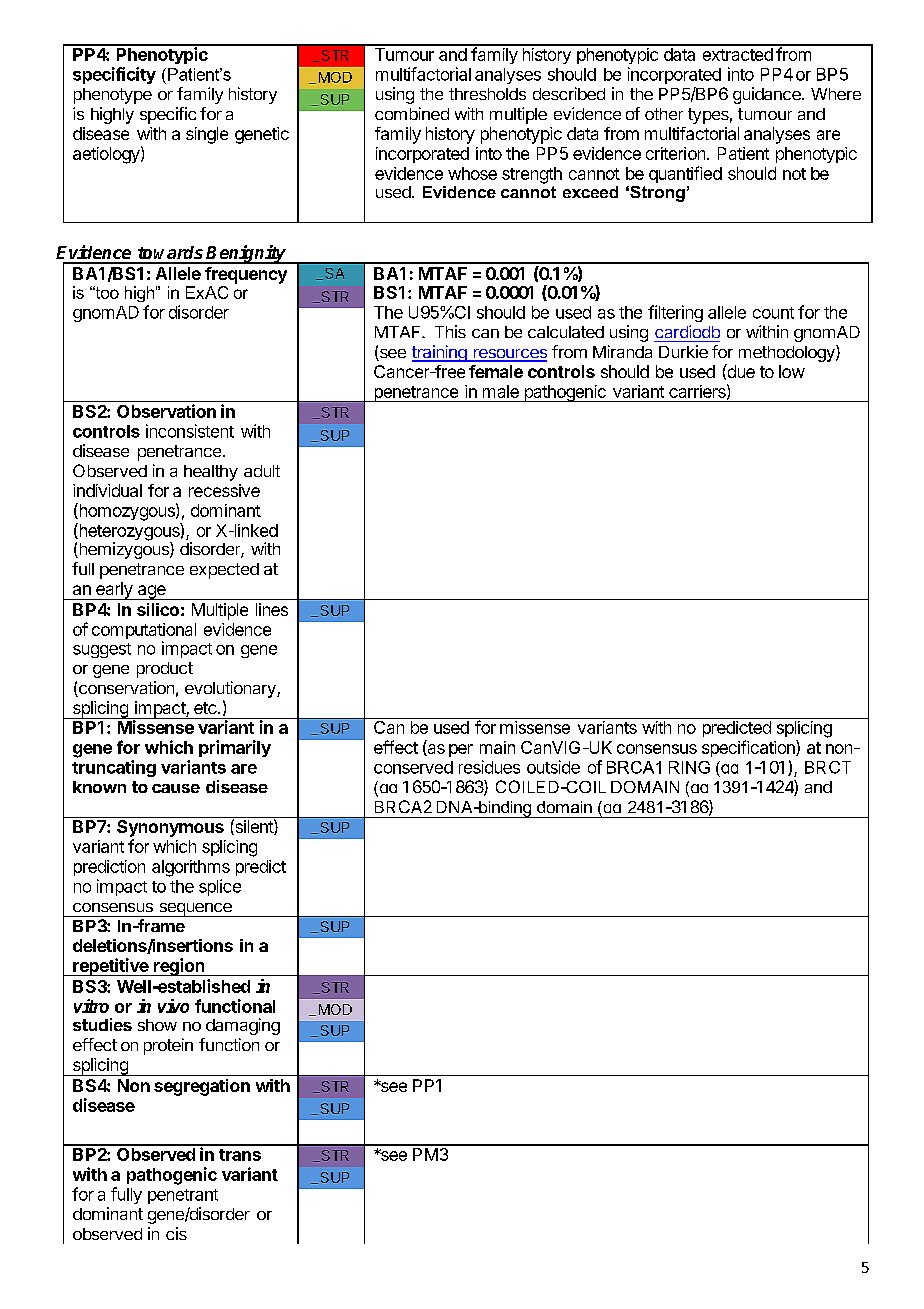  I want to click on low, so click(792, 371).
